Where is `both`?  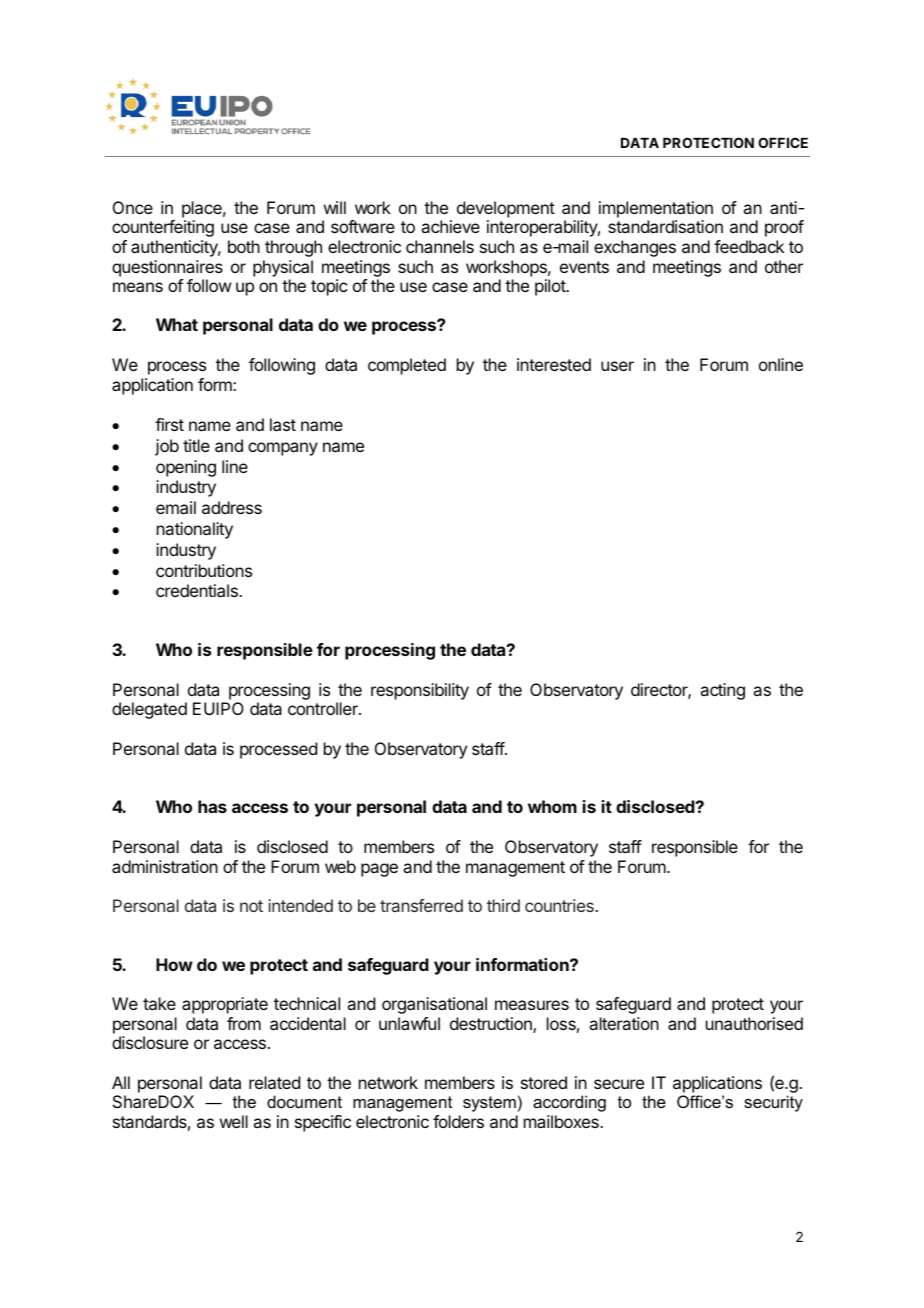 both is located at coordinates (244, 246).
